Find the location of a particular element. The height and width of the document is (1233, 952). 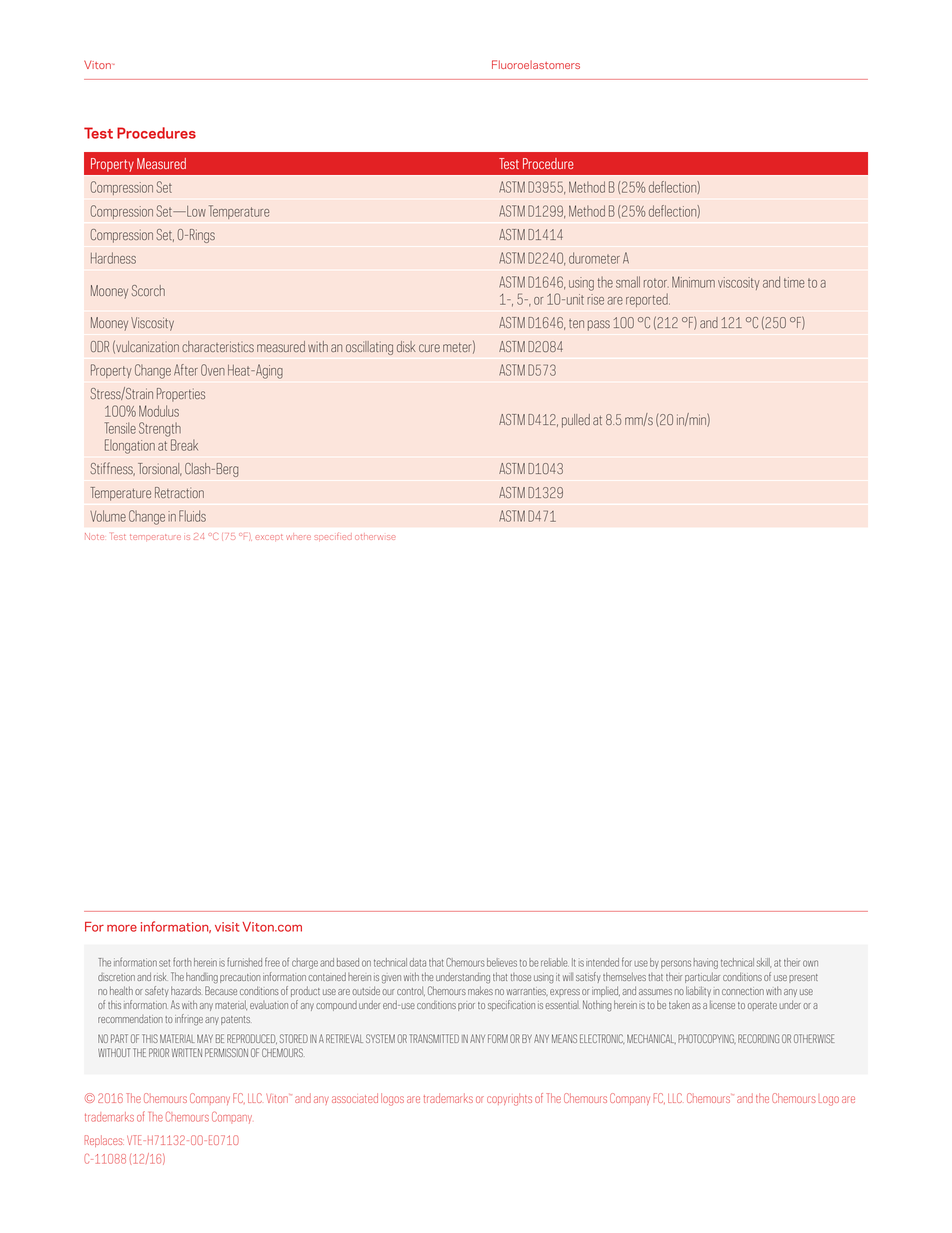

cure is located at coordinates (429, 348).
